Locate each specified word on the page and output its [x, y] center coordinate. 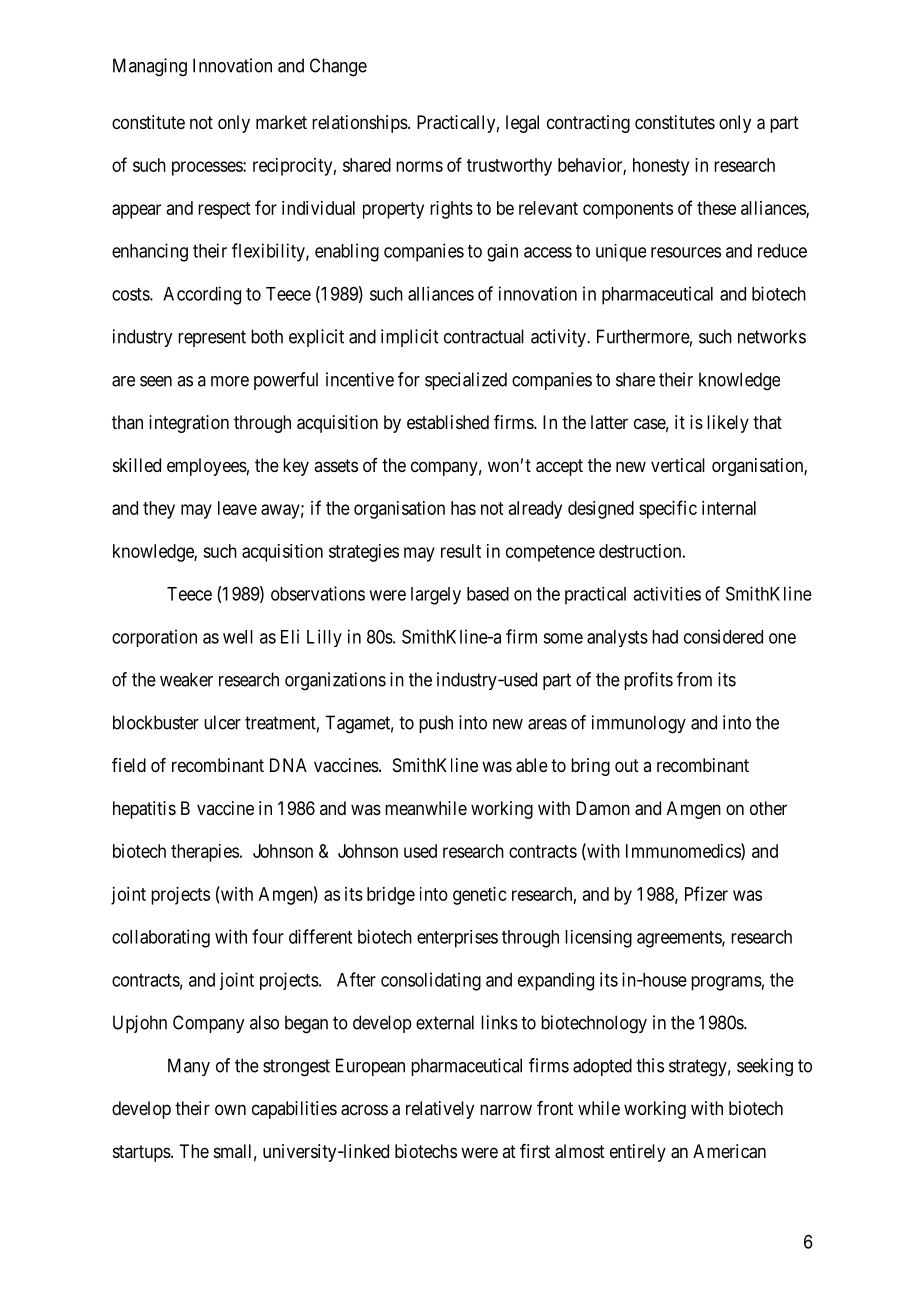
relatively [440, 1110]
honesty [661, 167]
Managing [150, 67]
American [729, 1151]
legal [522, 124]
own [230, 1109]
